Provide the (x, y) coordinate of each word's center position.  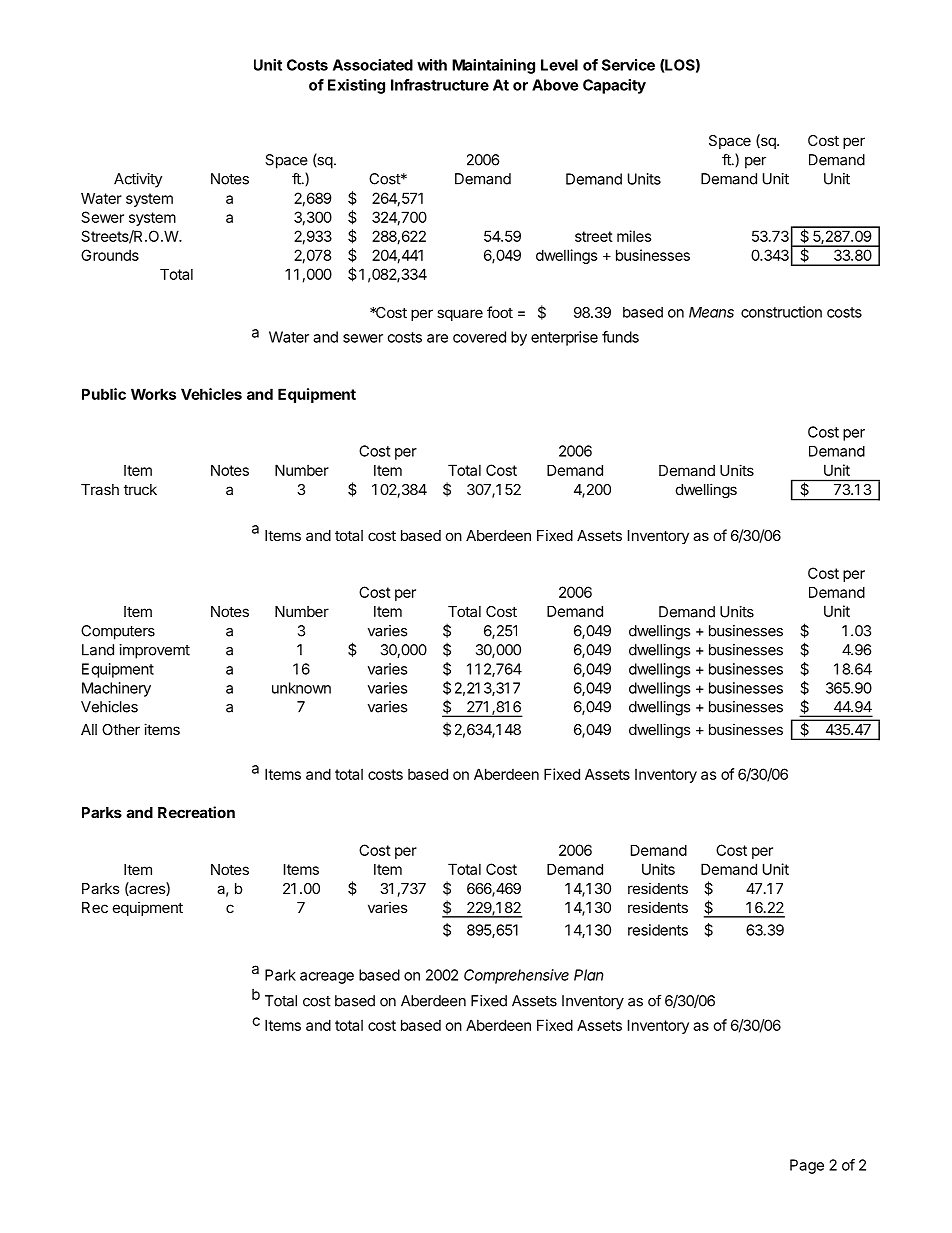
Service (628, 65)
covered (479, 337)
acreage (327, 978)
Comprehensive (516, 976)
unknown (301, 688)
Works (153, 394)
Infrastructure (440, 85)
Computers (118, 632)
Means (711, 312)
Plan (589, 975)
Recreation (196, 812)
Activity (138, 180)
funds (620, 337)
